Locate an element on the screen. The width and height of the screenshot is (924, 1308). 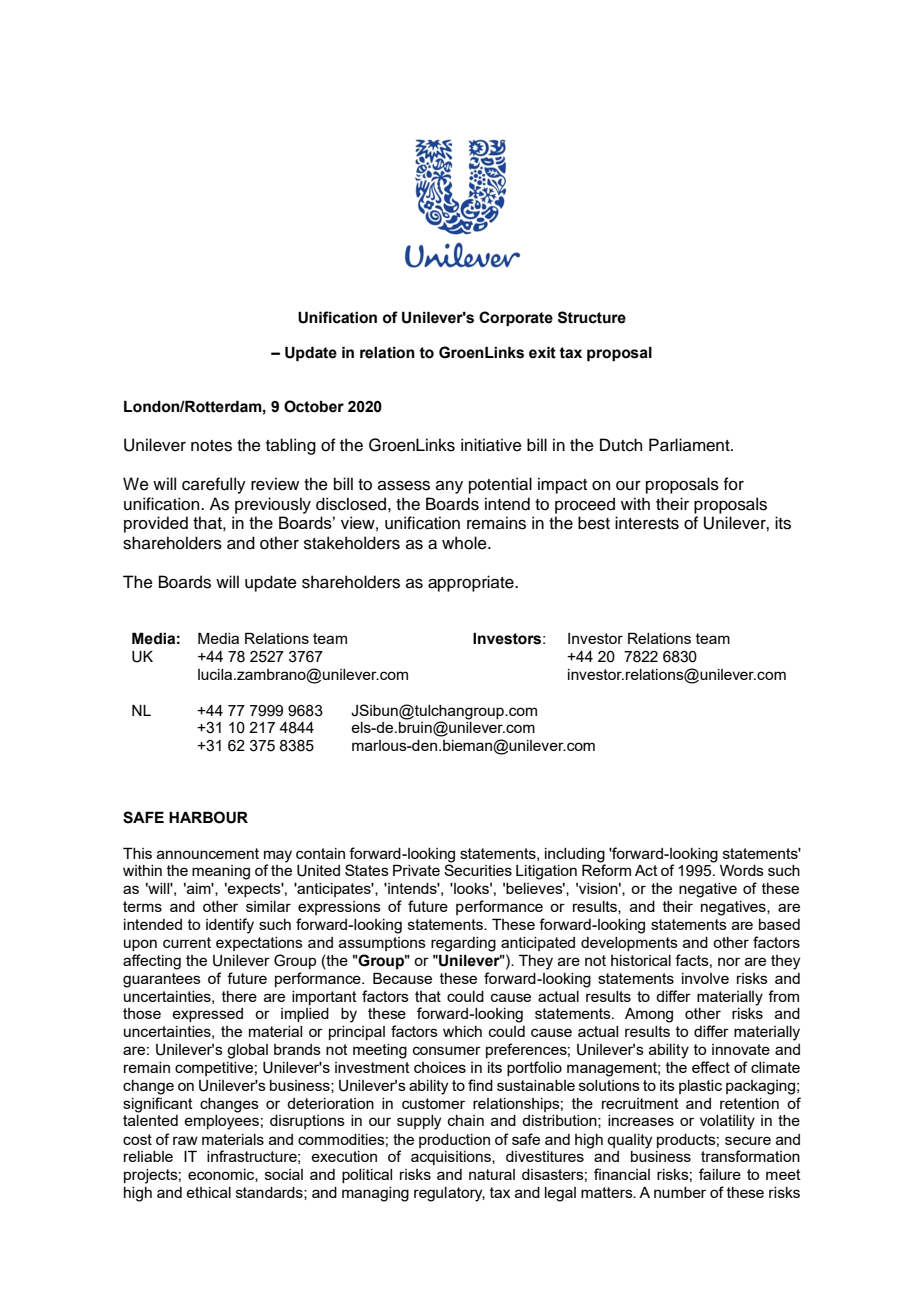
ethical is located at coordinates (208, 1192).
